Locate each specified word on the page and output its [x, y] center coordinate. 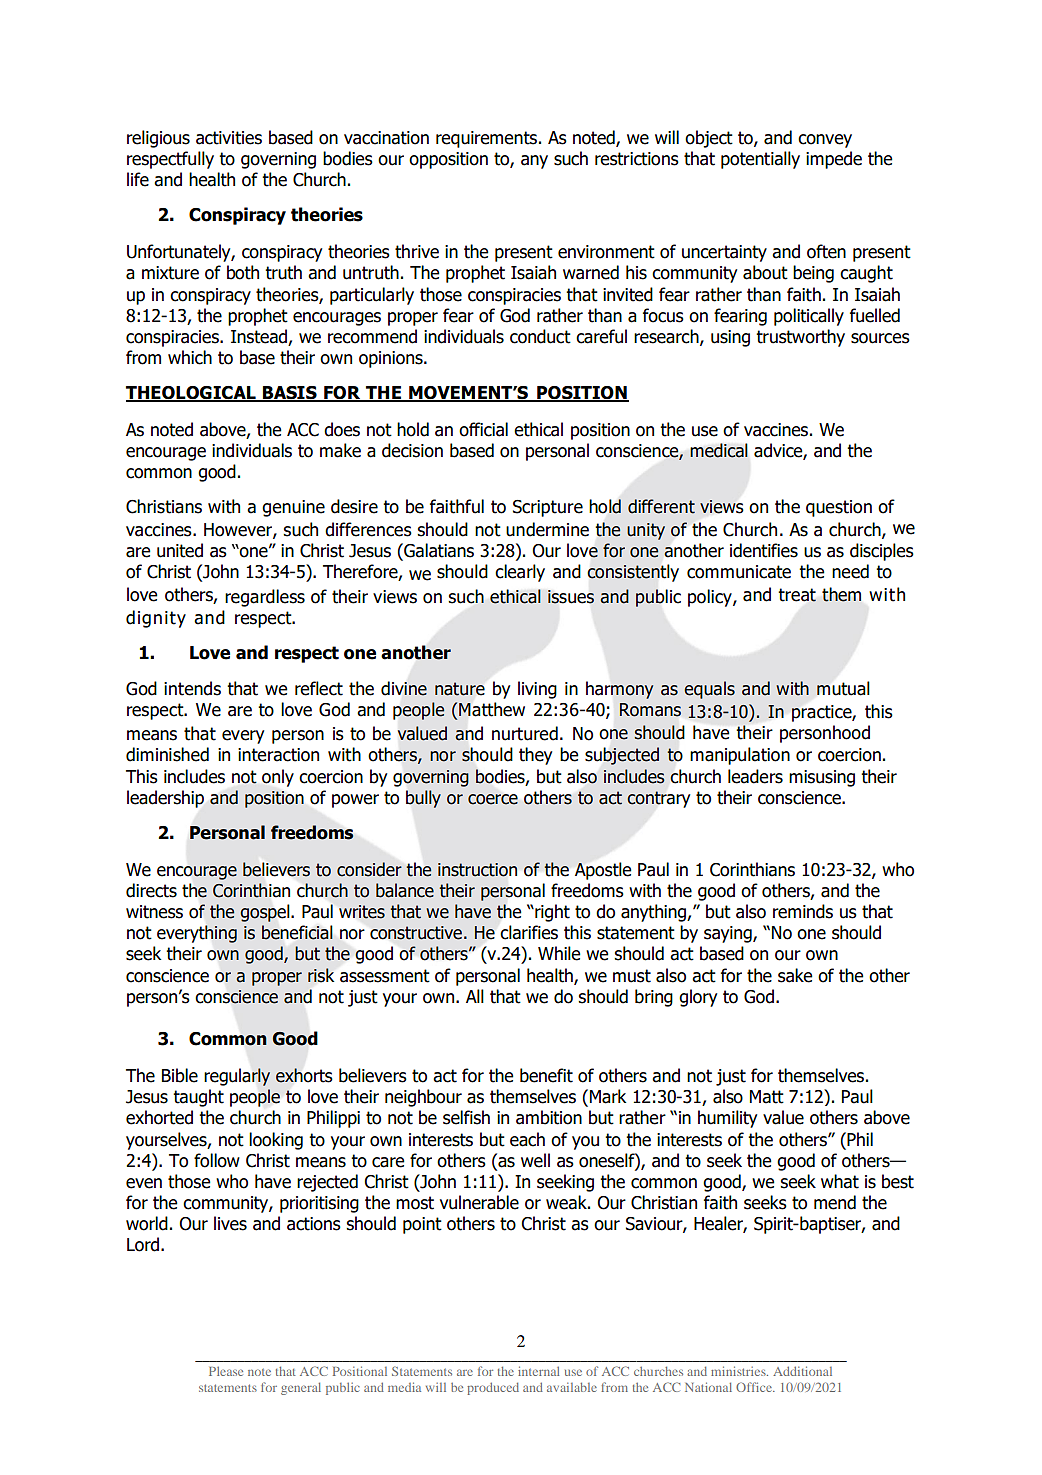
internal [538, 1371]
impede [834, 160]
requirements [486, 139]
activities [229, 138]
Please [226, 1371]
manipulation [740, 756]
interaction [278, 755]
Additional [802, 1371]
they [535, 756]
